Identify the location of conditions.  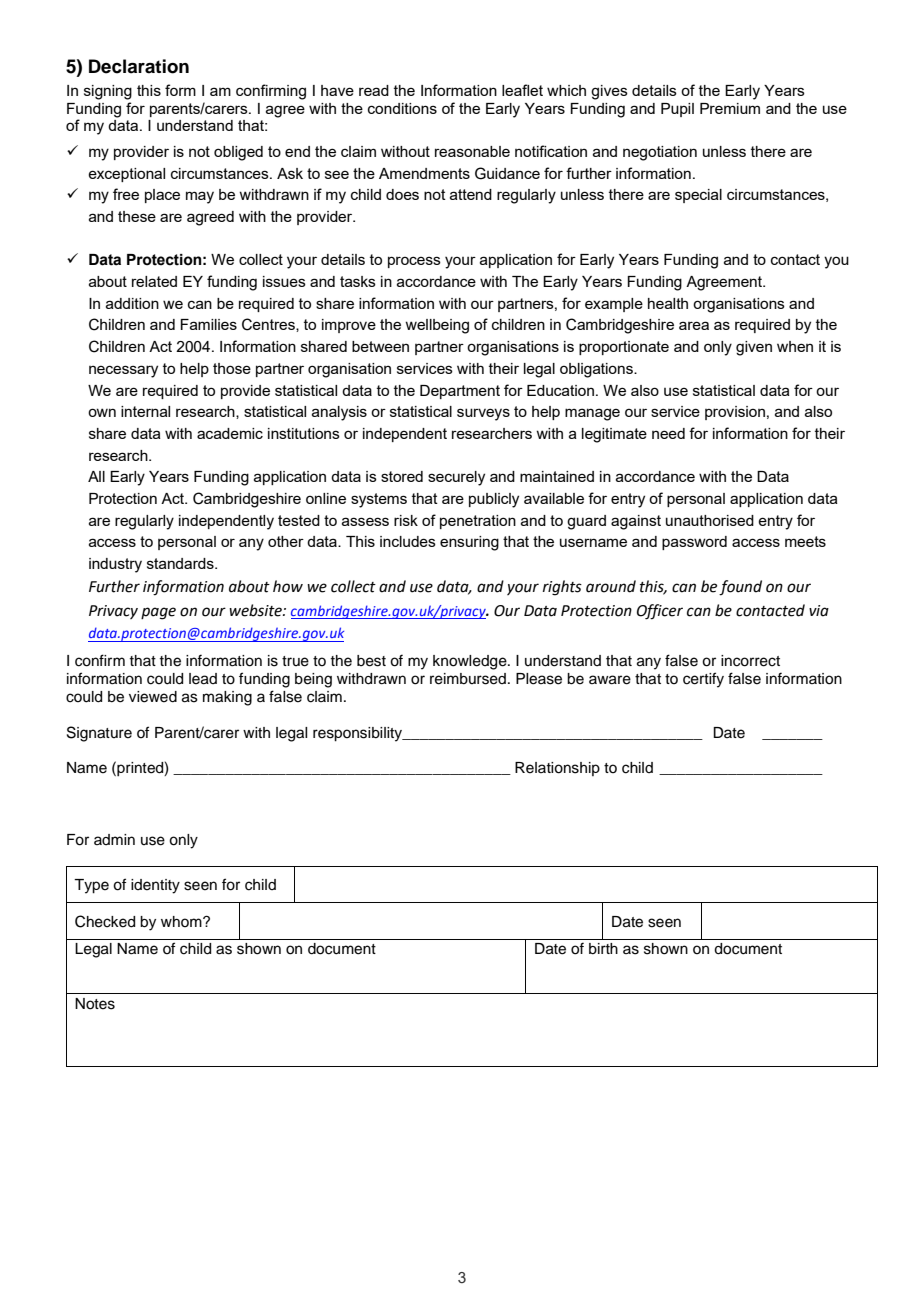
(402, 108).
